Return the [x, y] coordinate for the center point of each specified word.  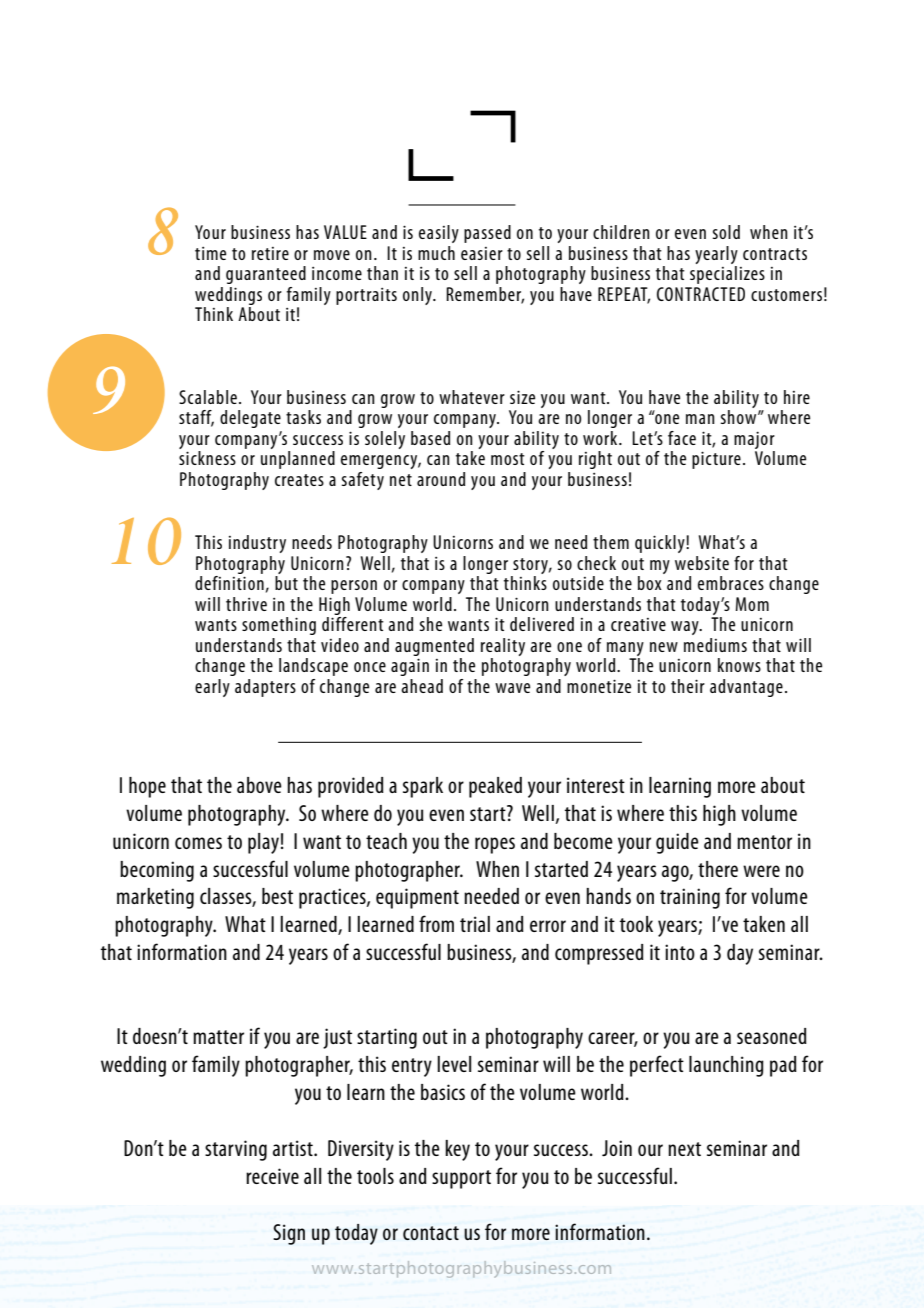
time [210, 253]
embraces [731, 583]
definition [229, 583]
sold [726, 232]
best [277, 896]
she [431, 624]
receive [272, 1176]
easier [482, 253]
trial [475, 924]
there [718, 869]
